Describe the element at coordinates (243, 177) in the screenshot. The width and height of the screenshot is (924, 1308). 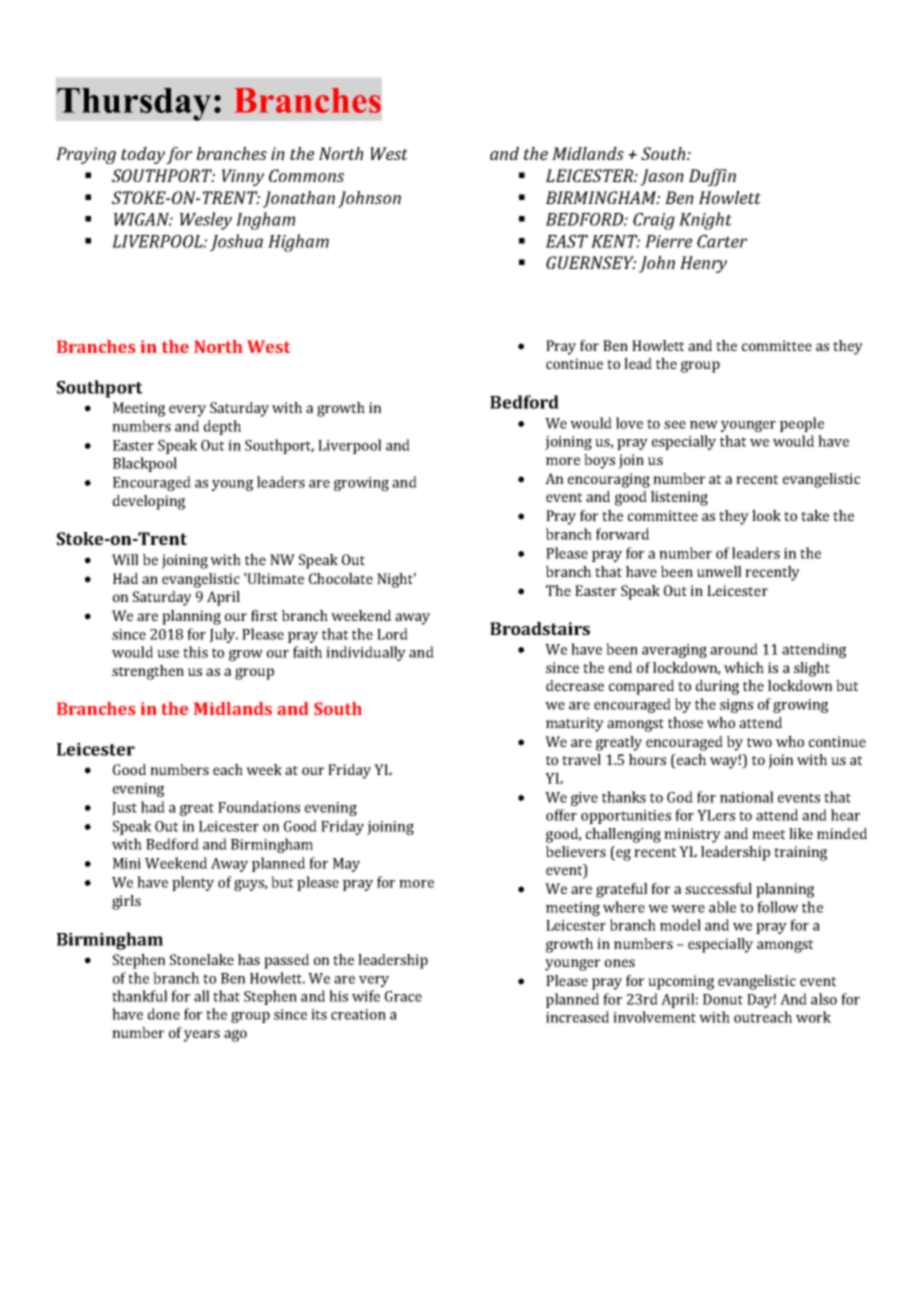
I see `Vinny` at that location.
